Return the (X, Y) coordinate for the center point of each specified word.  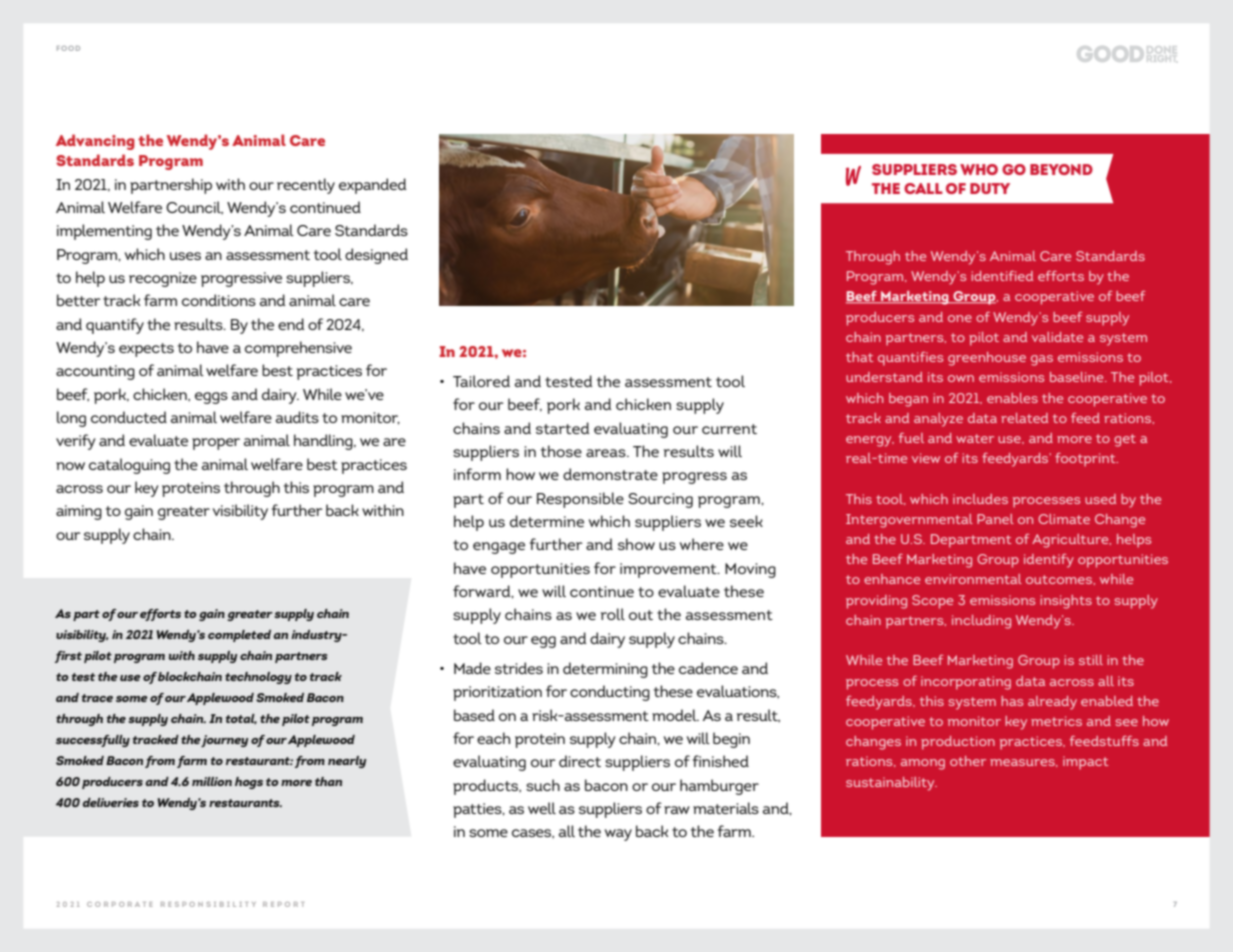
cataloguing (129, 466)
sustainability (891, 784)
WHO (979, 169)
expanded (372, 186)
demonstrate (610, 474)
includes (980, 499)
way (618, 835)
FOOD (68, 48)
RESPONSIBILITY (208, 904)
